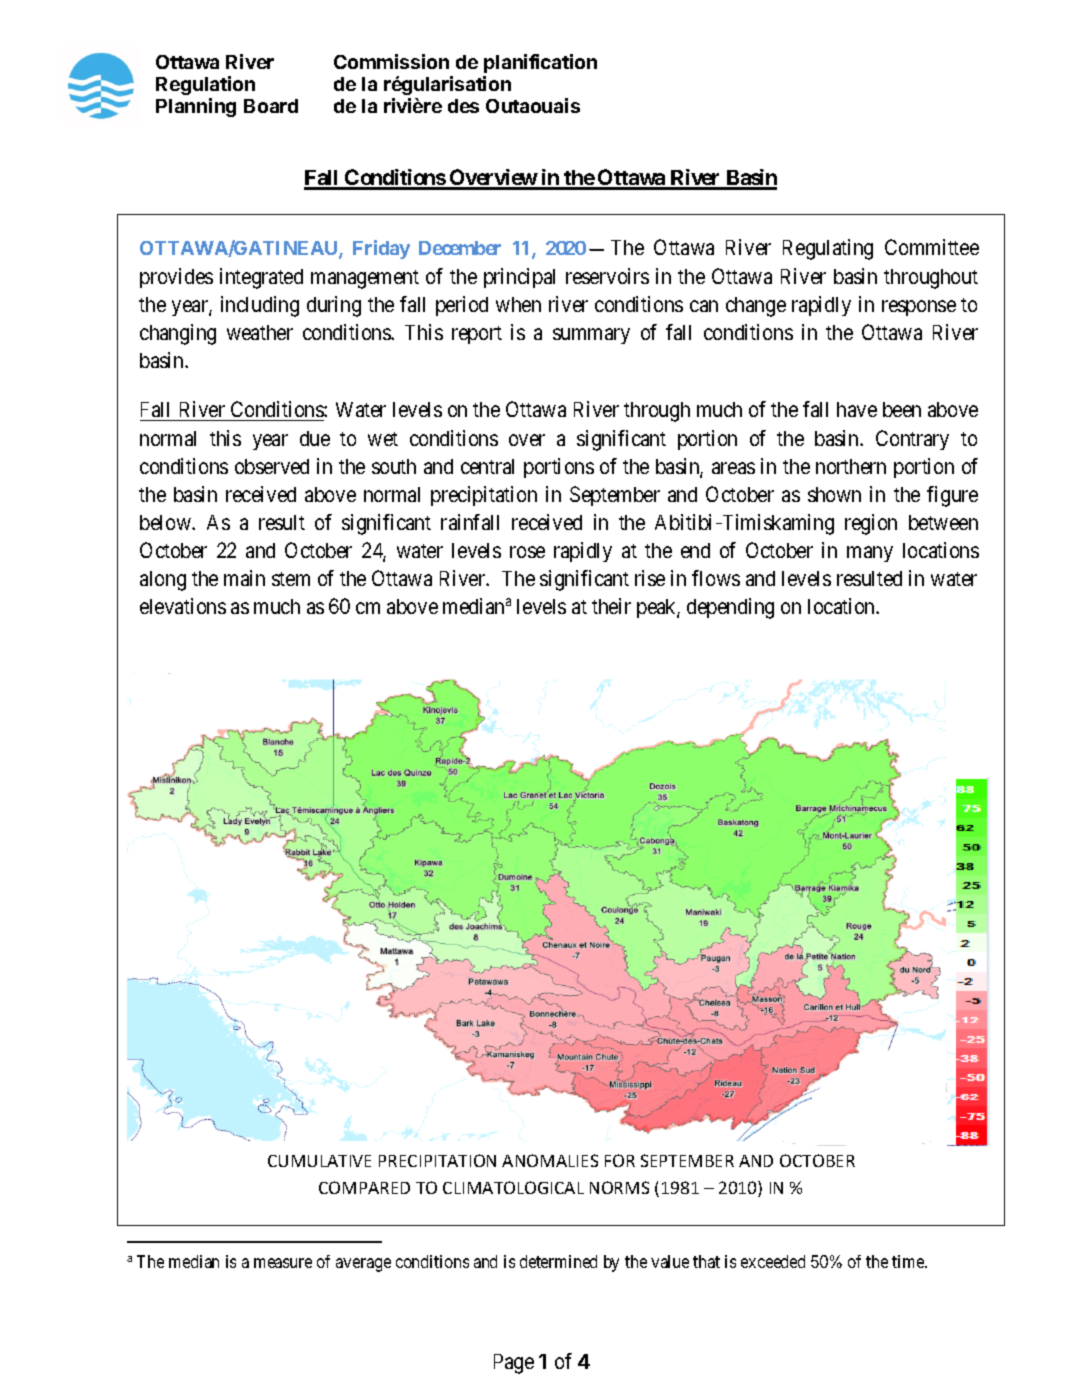 The image size is (1081, 1399). What do you see at coordinates (283, 1263) in the screenshot?
I see `measure` at bounding box center [283, 1263].
